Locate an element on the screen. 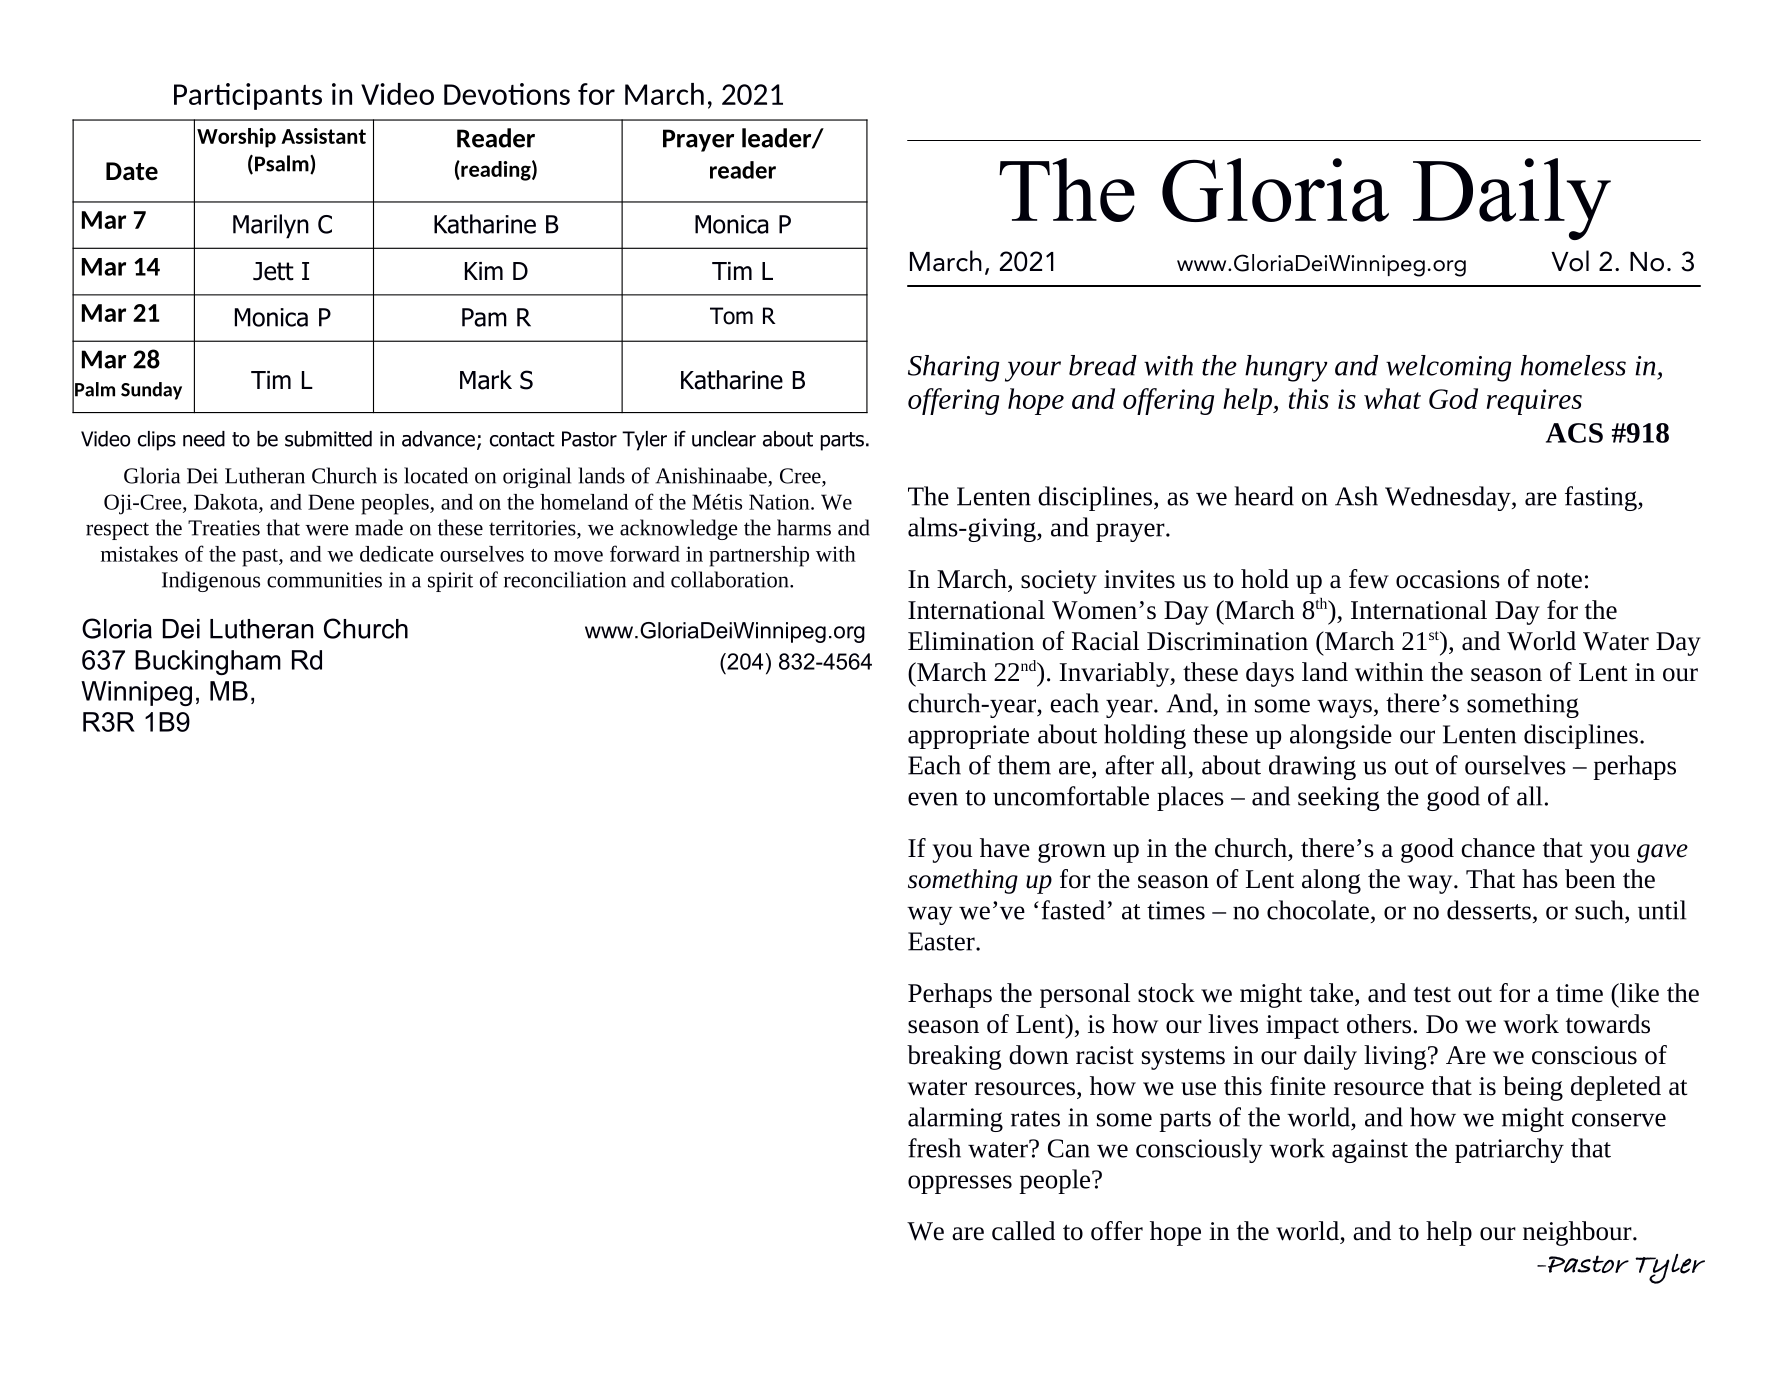  Sharing is located at coordinates (953, 368).
